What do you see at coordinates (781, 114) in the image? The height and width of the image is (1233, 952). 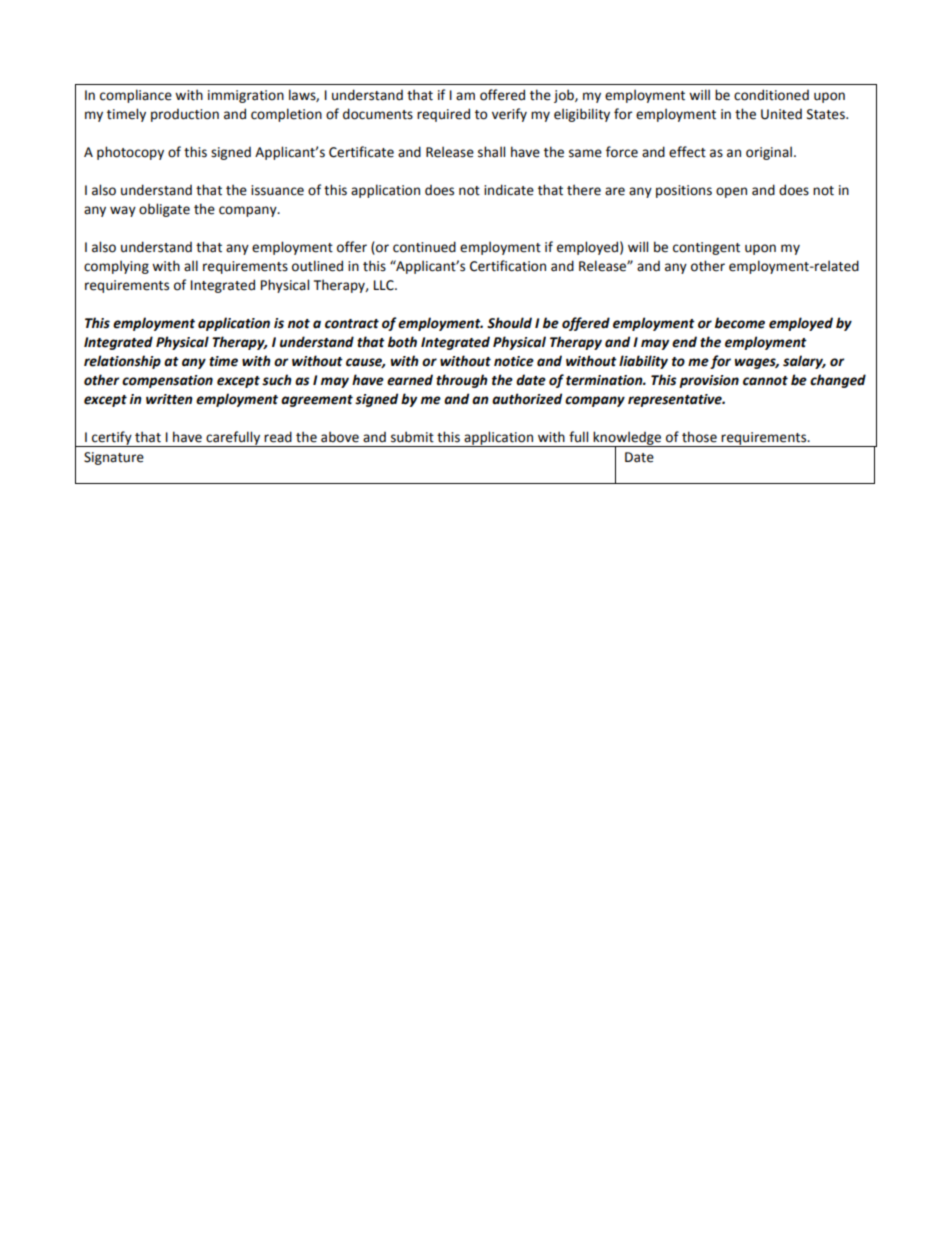 I see `United` at bounding box center [781, 114].
